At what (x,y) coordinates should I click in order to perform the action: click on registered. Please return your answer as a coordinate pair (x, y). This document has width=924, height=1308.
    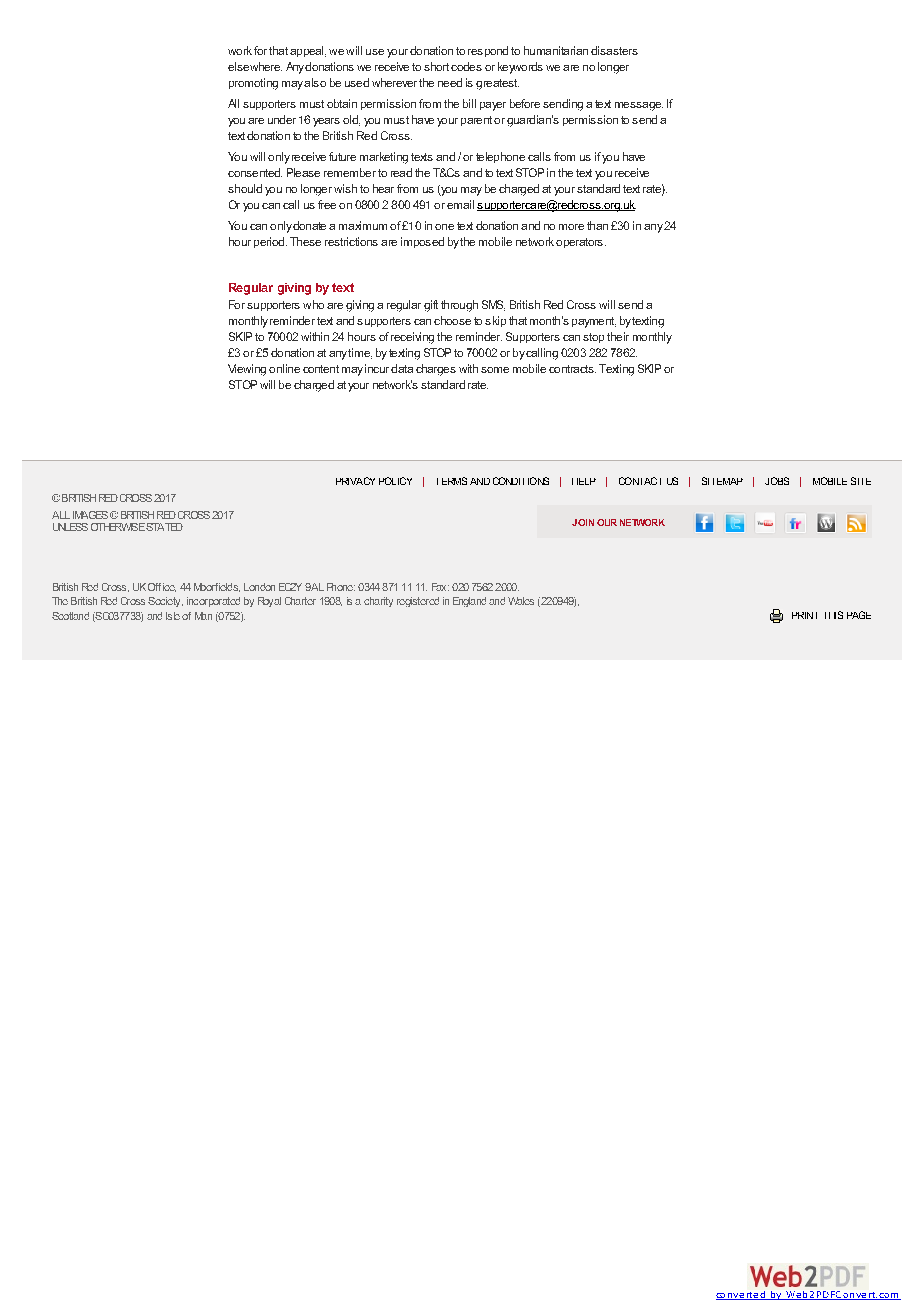
    Looking at the image, I should click on (418, 602).
